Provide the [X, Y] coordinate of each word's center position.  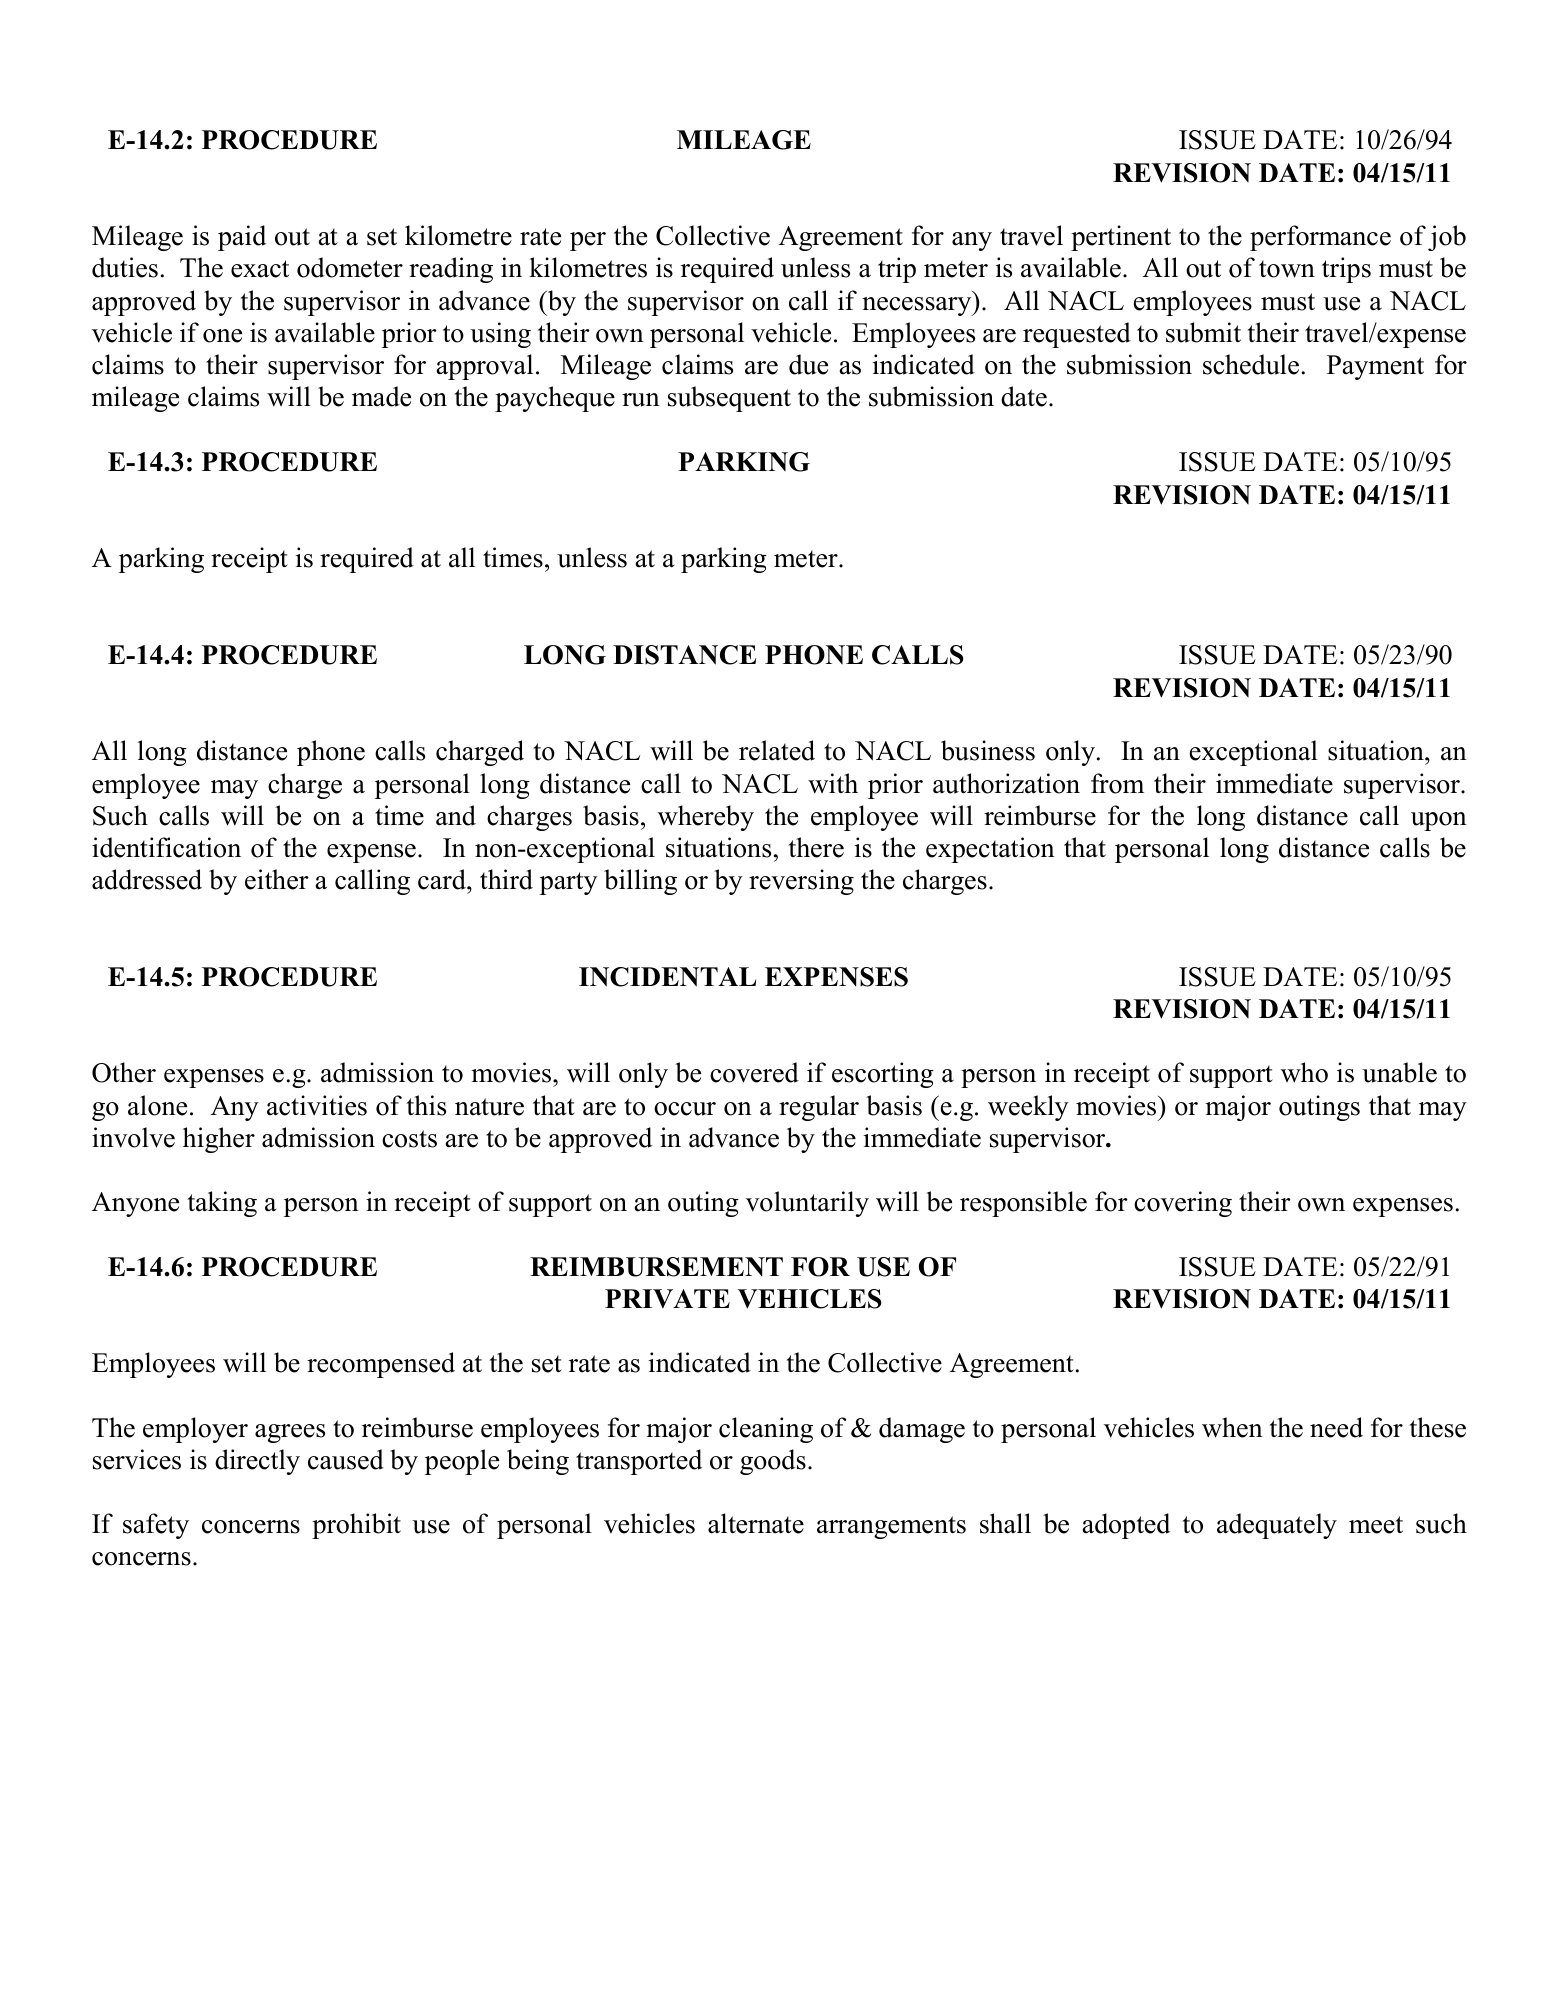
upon [1439, 821]
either [277, 879]
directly [257, 1462]
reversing [801, 882]
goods [773, 1462]
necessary [918, 306]
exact [260, 269]
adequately [1277, 1526]
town [1287, 269]
